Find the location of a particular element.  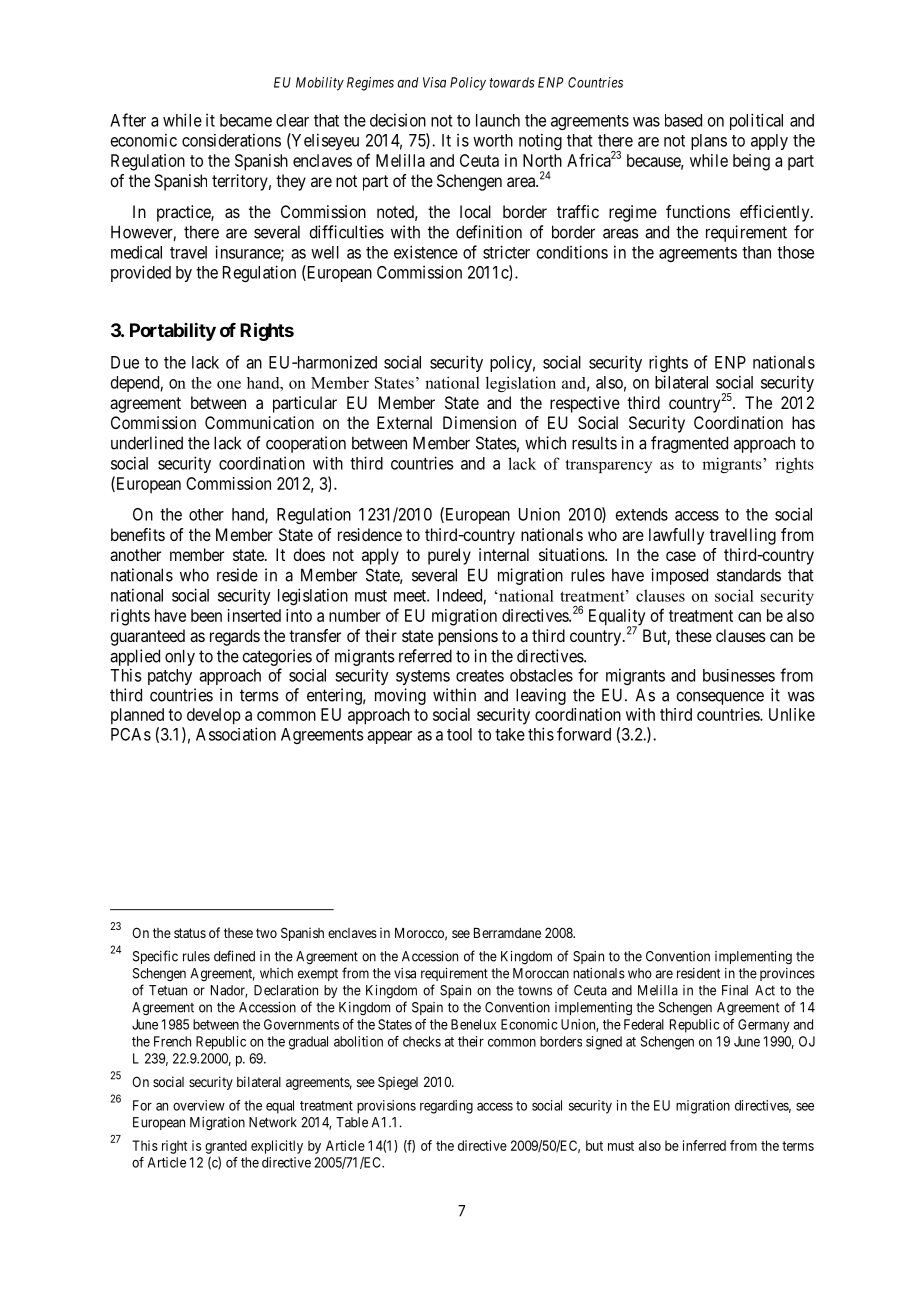

overview is located at coordinates (199, 1105).
